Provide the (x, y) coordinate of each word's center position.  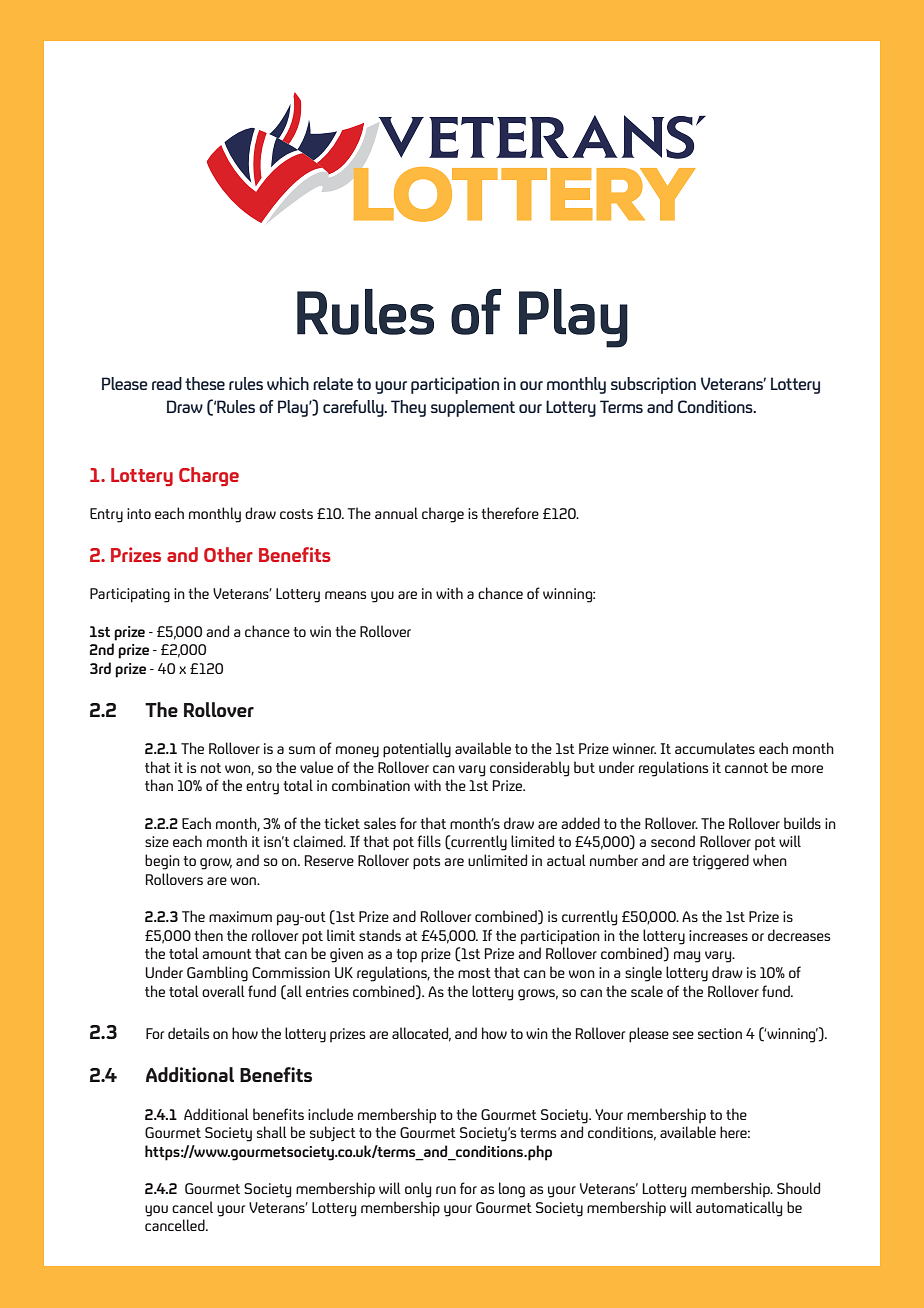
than (159, 785)
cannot (746, 768)
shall (272, 1132)
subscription (653, 385)
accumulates (715, 748)
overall (223, 991)
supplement (473, 408)
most (474, 973)
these (205, 383)
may (687, 957)
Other (228, 554)
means (345, 595)
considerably (529, 769)
